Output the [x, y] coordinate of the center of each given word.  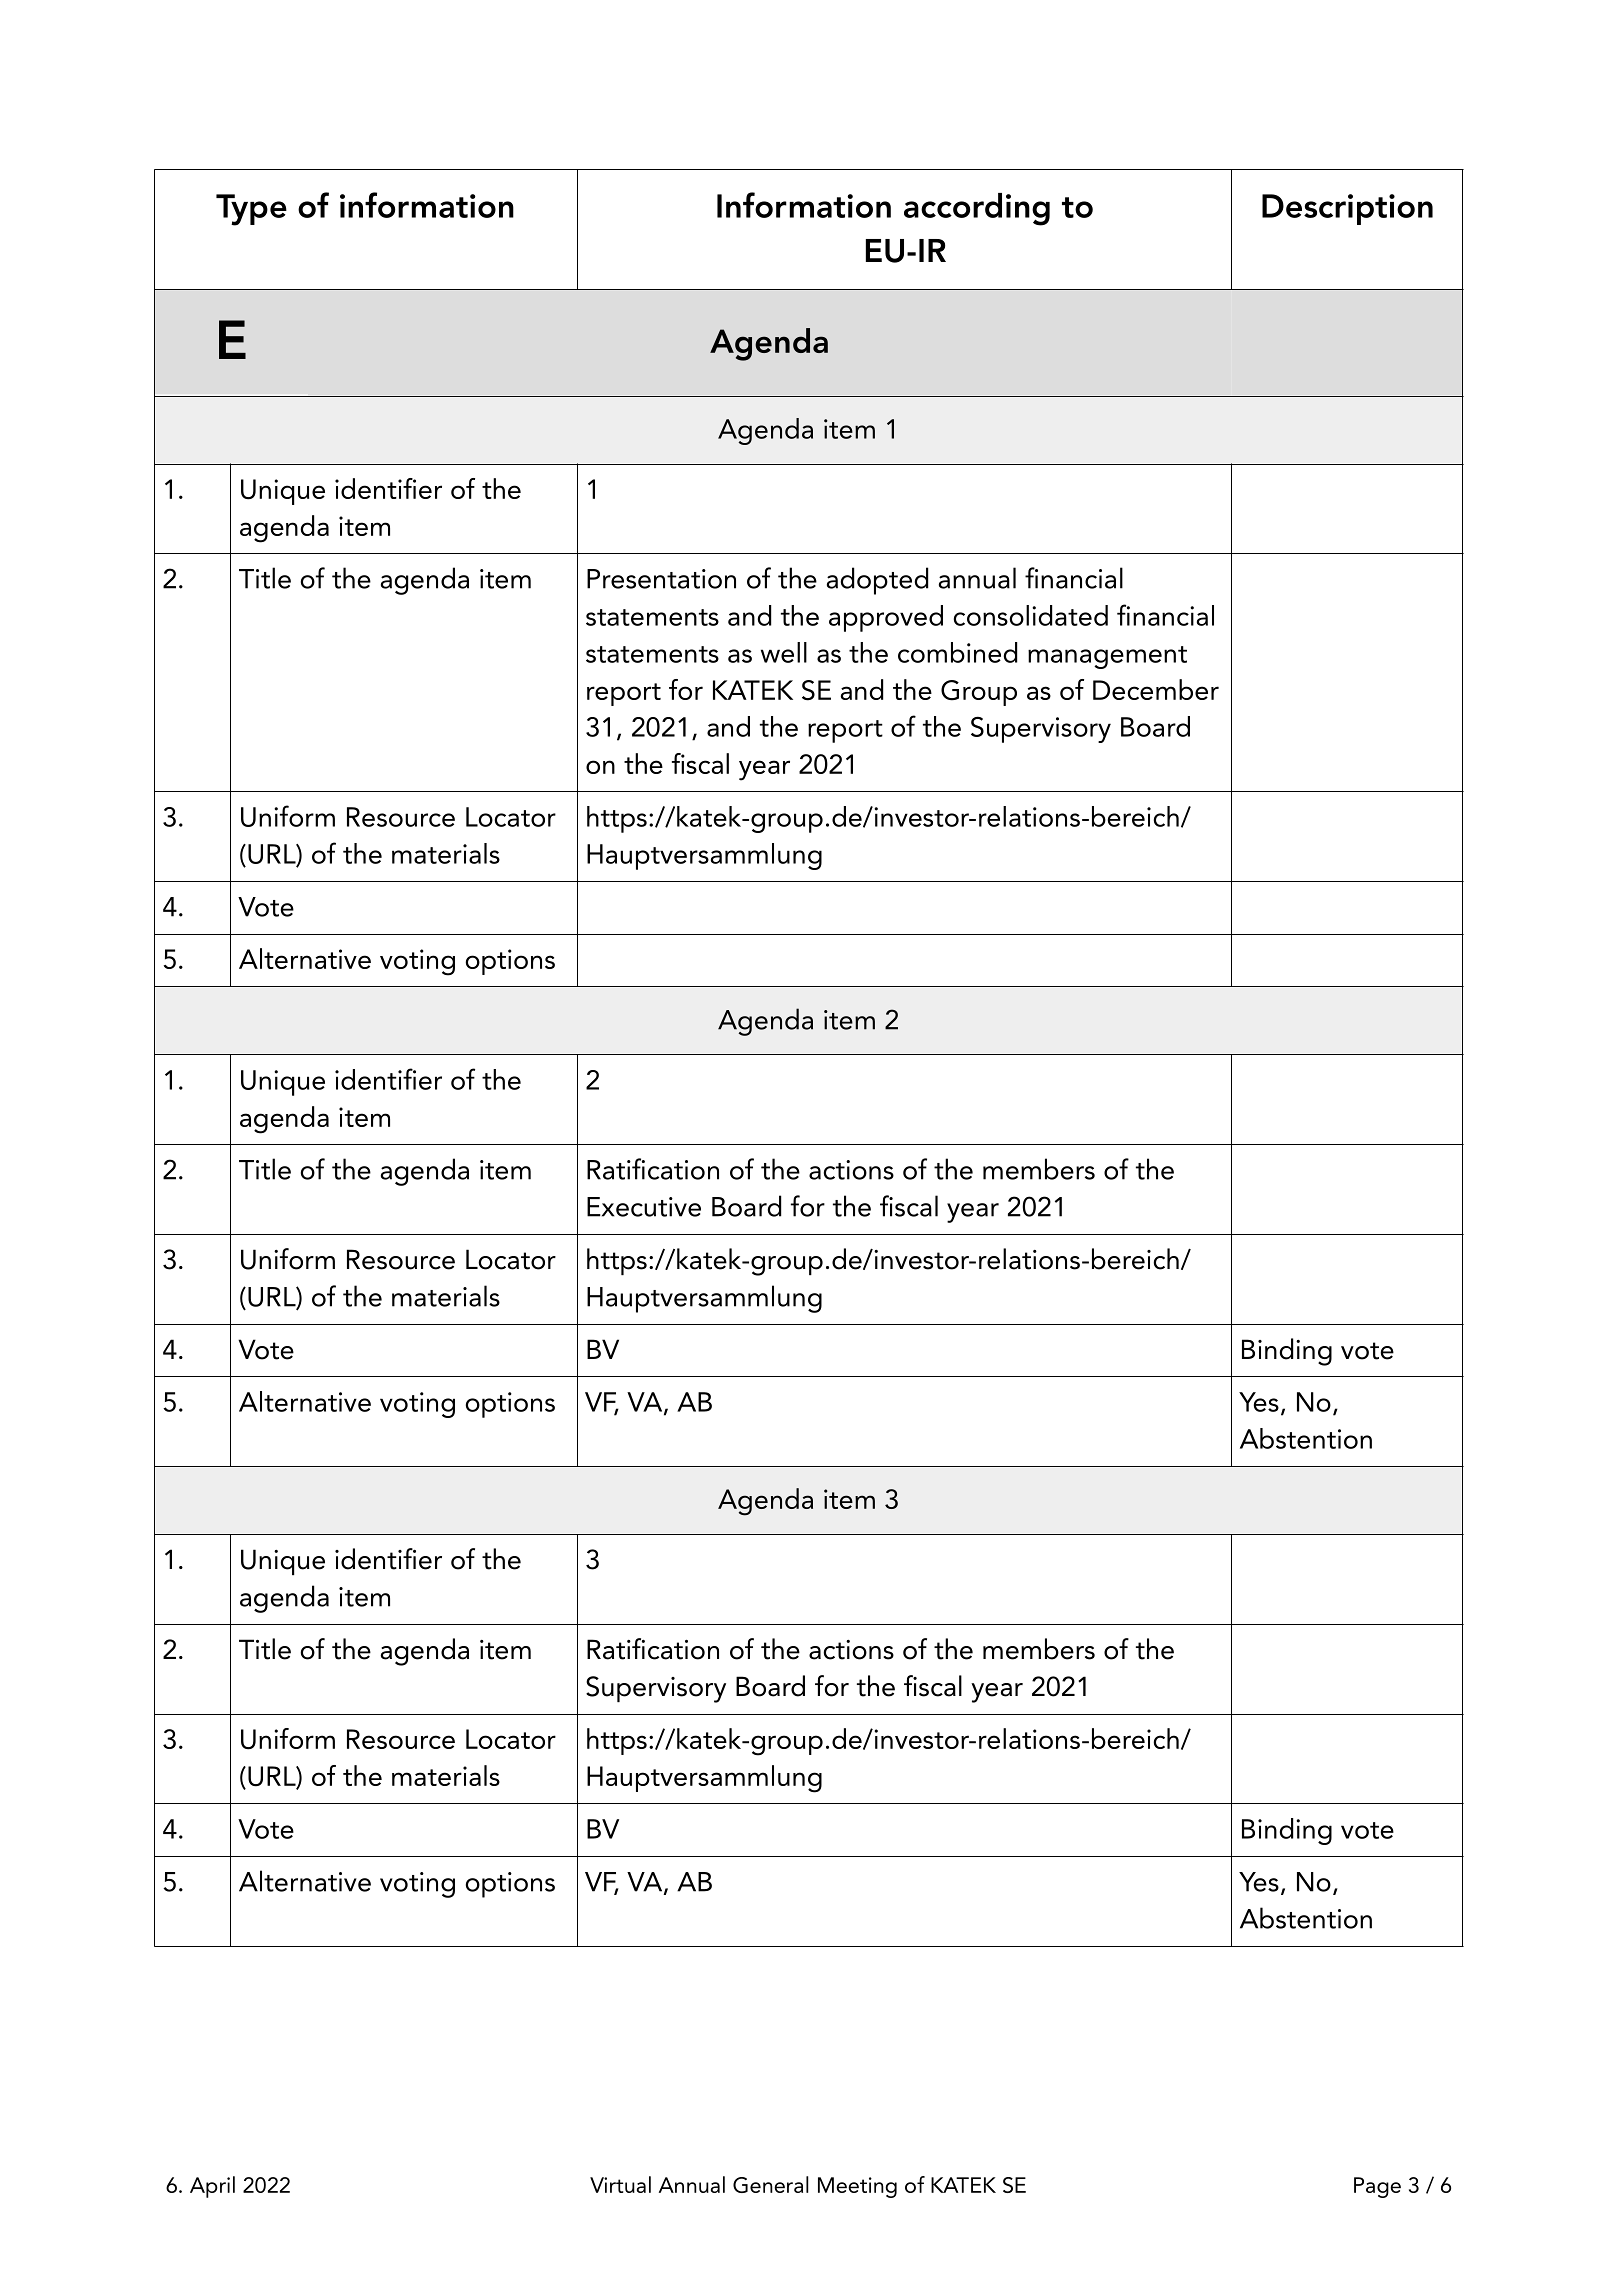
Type [251, 210]
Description [1347, 209]
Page [1377, 2187]
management [1107, 657]
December [1156, 689]
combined [957, 652]
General [771, 2184]
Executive [644, 1207]
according [977, 209]
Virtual [620, 2184]
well [784, 652]
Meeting [857, 2187]
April [212, 2187]
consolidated [1031, 615]
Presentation [661, 579]
